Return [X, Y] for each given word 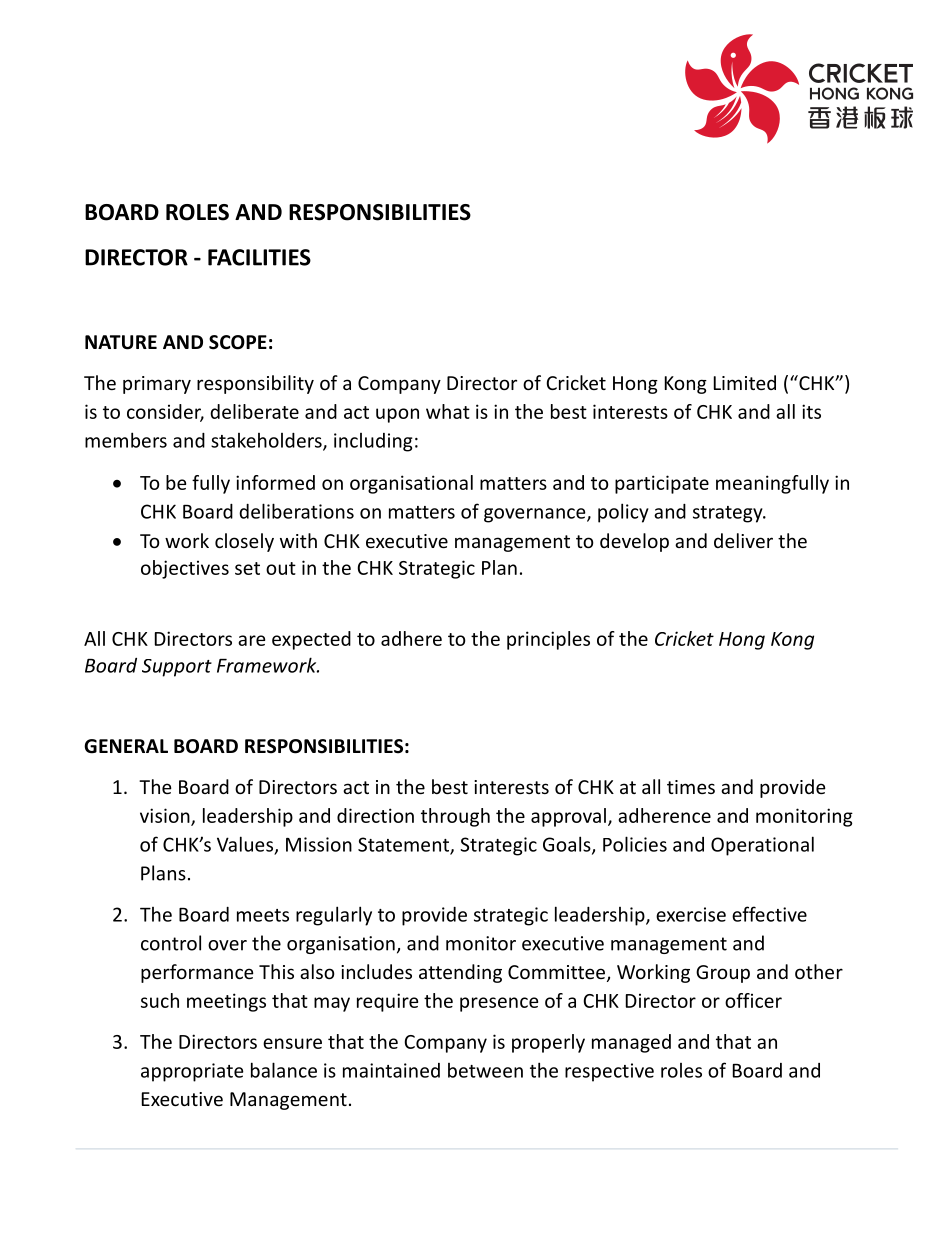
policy [623, 513]
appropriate [192, 1072]
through [455, 817]
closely [244, 542]
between [485, 1070]
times [691, 787]
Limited [745, 382]
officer [753, 1000]
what [448, 411]
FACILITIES [259, 257]
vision [166, 816]
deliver [743, 540]
